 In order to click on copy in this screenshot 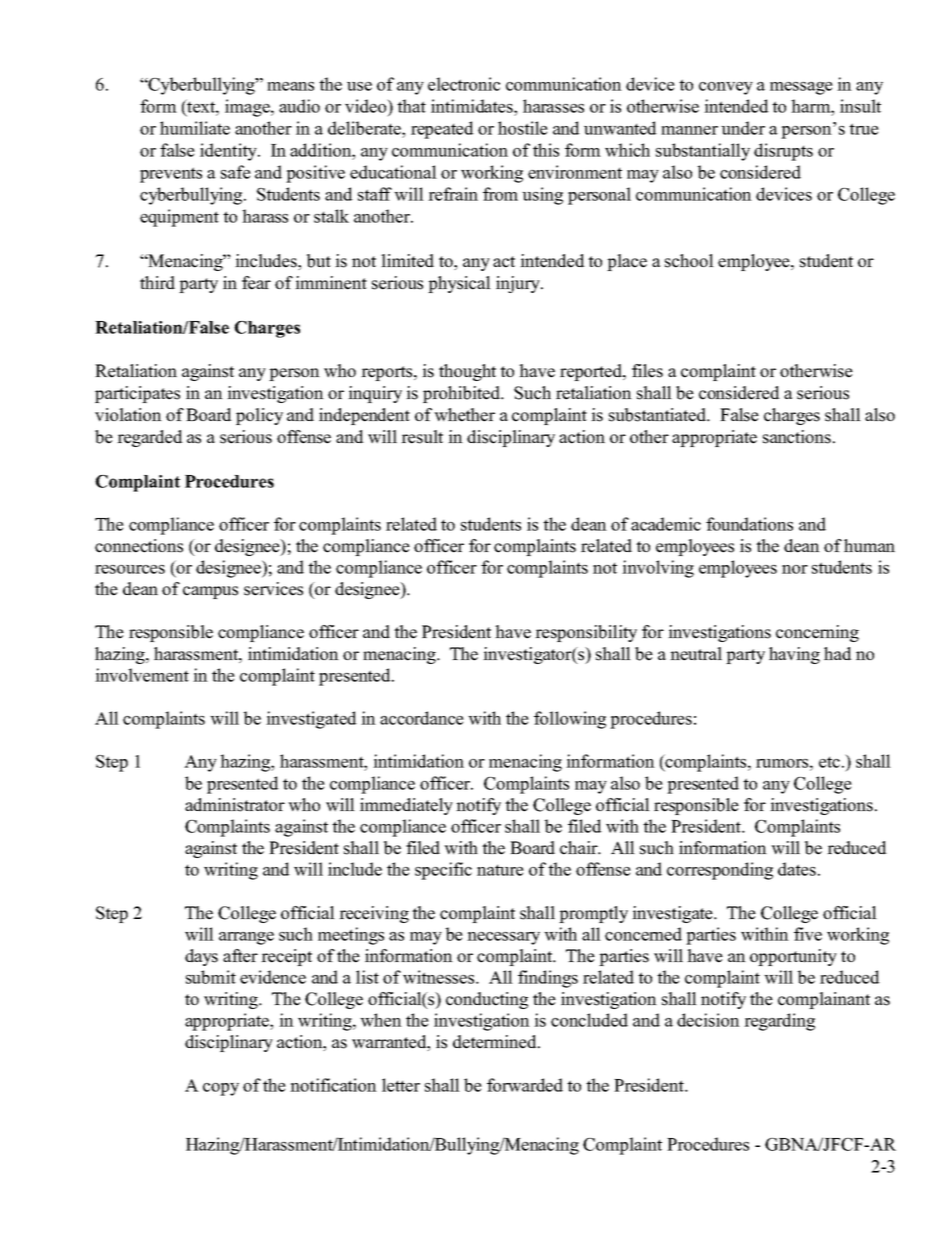, I will do `click(221, 1089)`.
